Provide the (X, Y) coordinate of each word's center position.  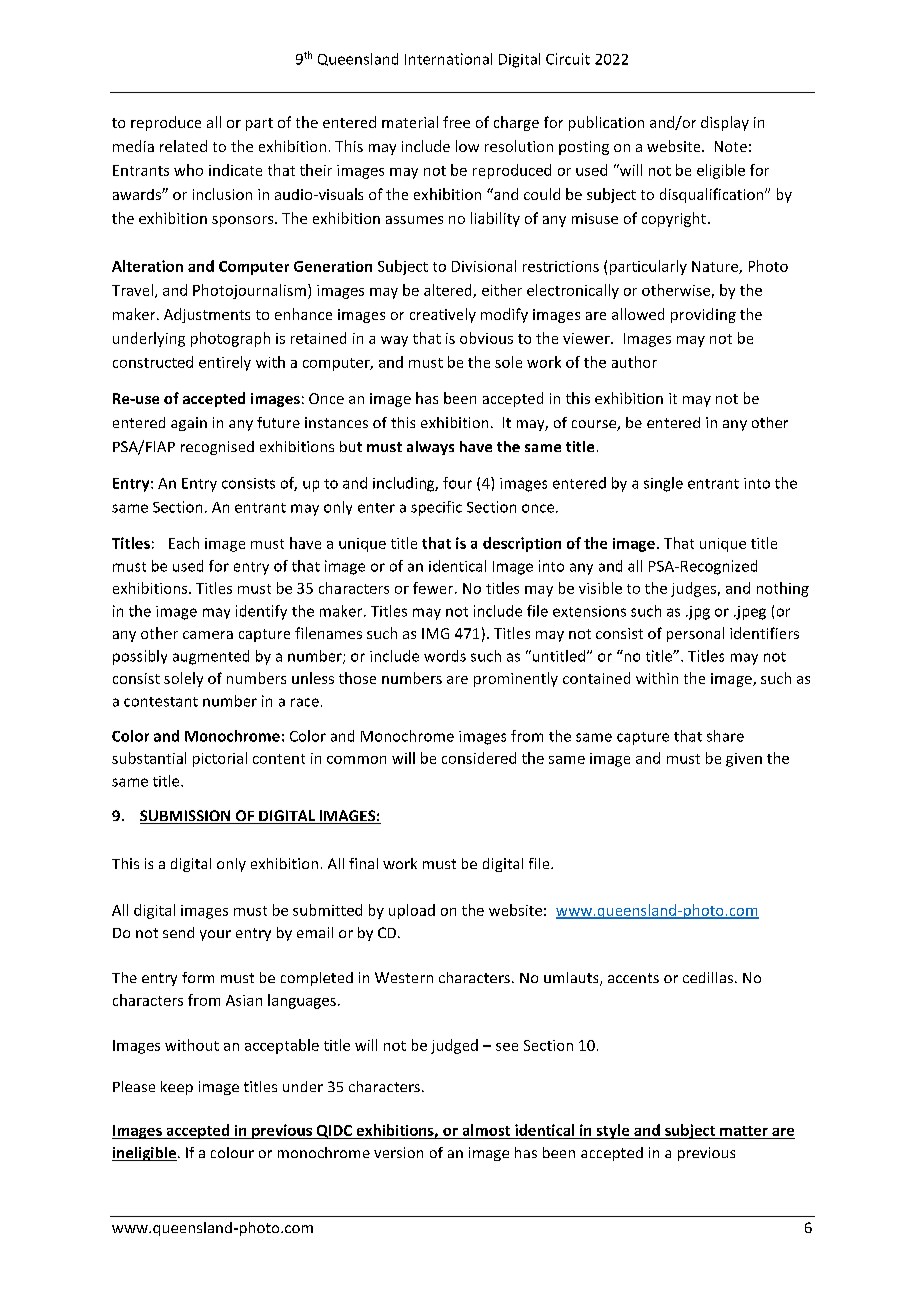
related (183, 146)
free (456, 122)
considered (479, 758)
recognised (217, 448)
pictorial (220, 759)
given (744, 760)
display (725, 123)
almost (486, 1130)
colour (232, 1152)
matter (744, 1131)
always (430, 448)
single (663, 484)
